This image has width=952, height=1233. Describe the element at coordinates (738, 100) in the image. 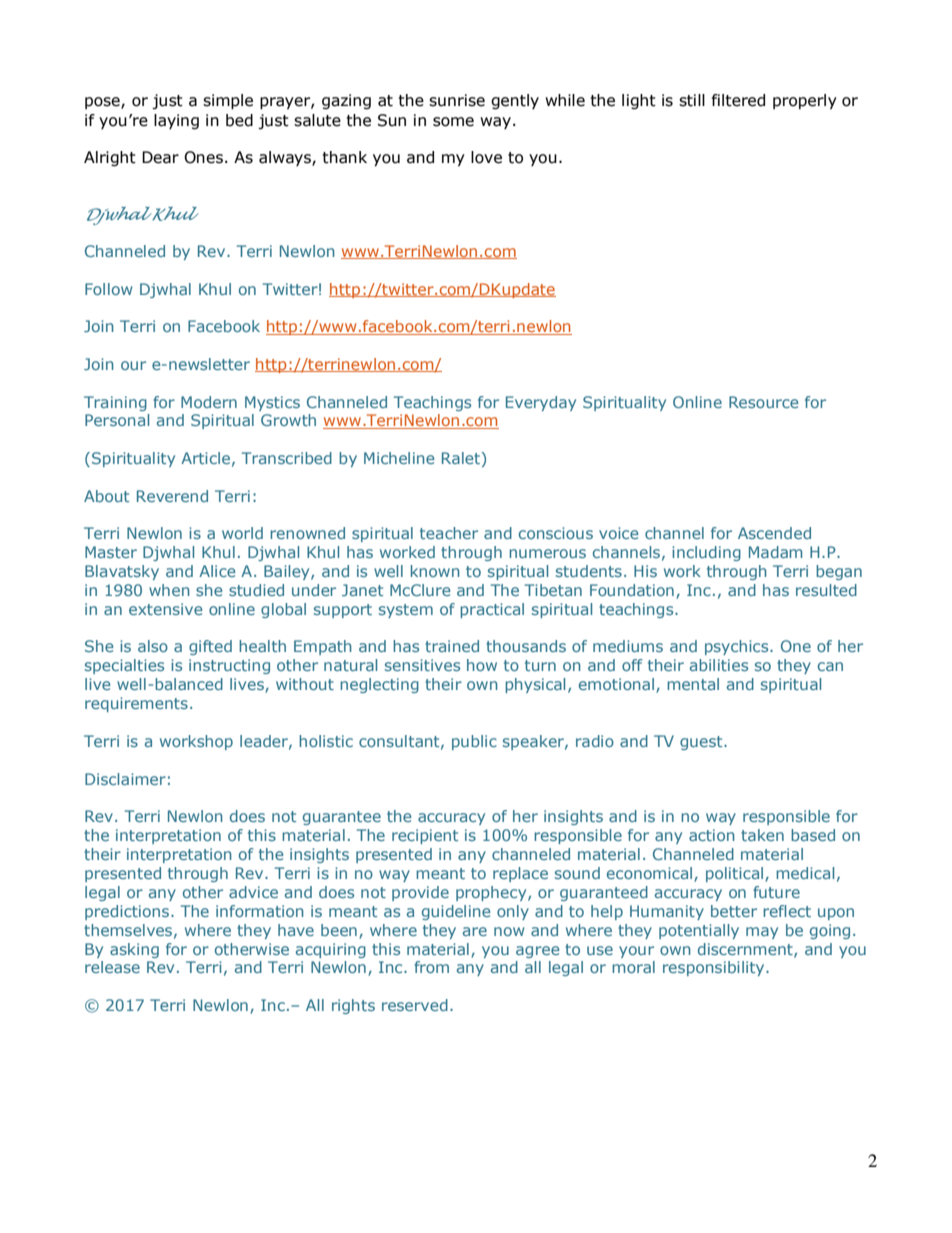

I see `filtered` at that location.
